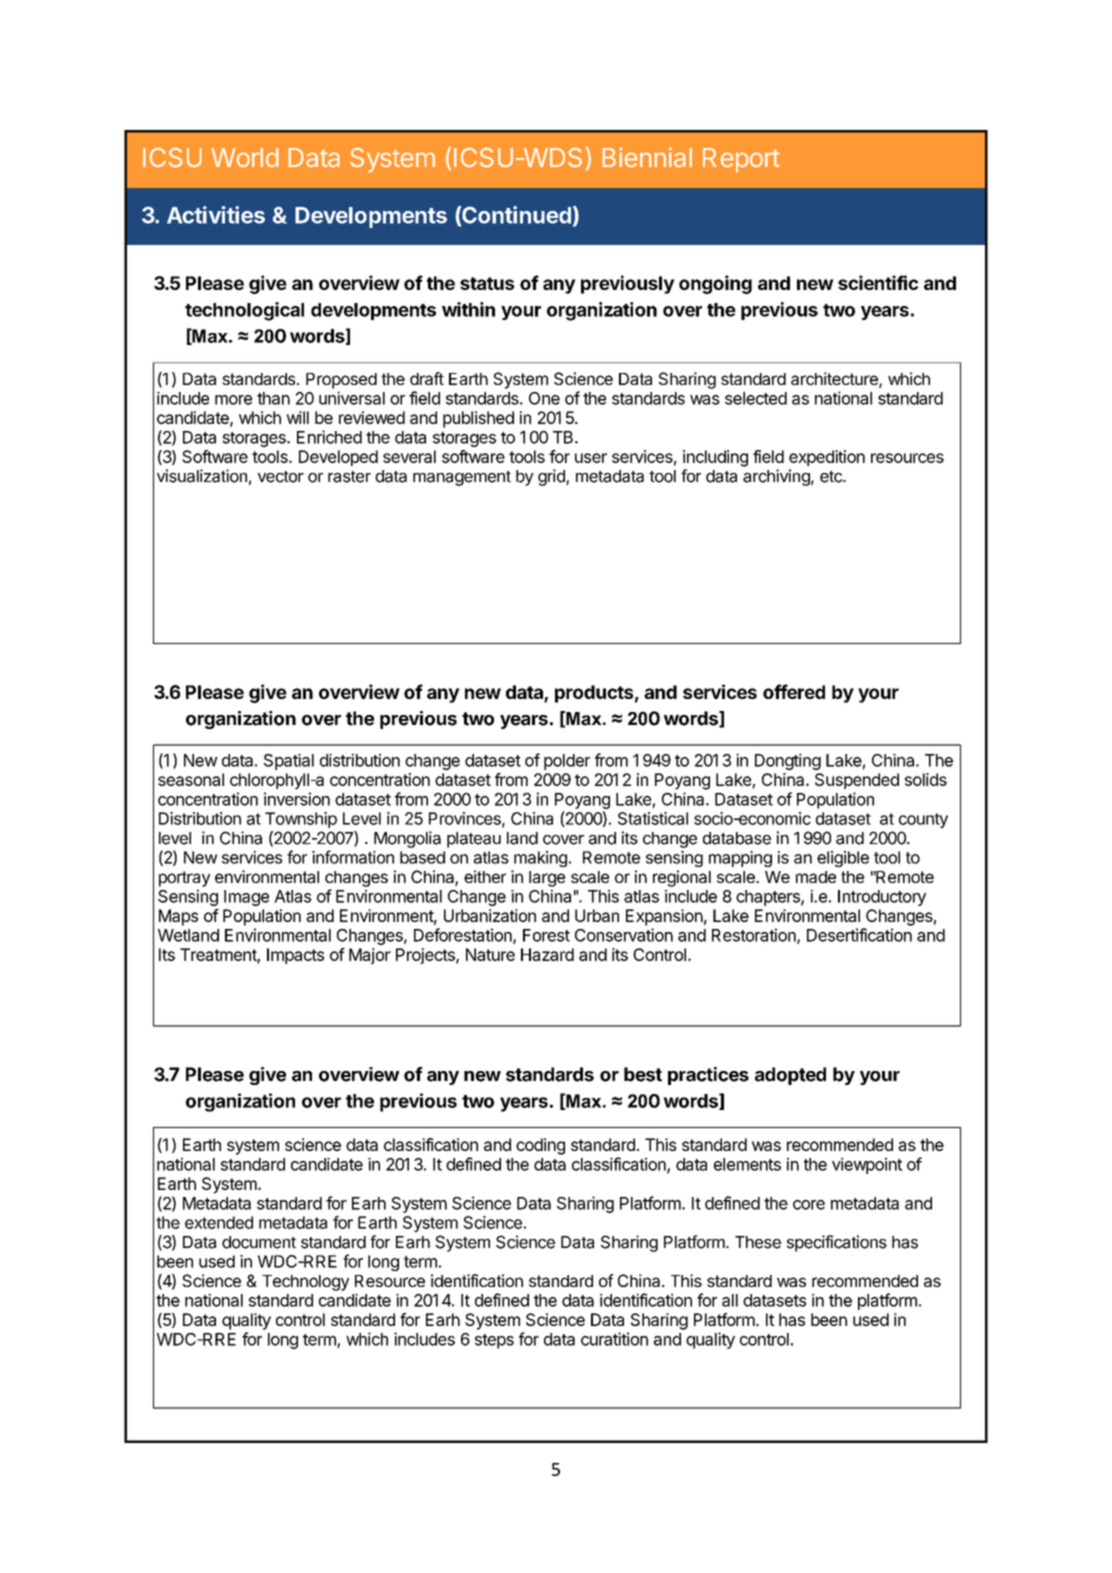 This screenshot has height=1573, width=1112. Describe the element at coordinates (741, 160) in the screenshot. I see `Report` at that location.
